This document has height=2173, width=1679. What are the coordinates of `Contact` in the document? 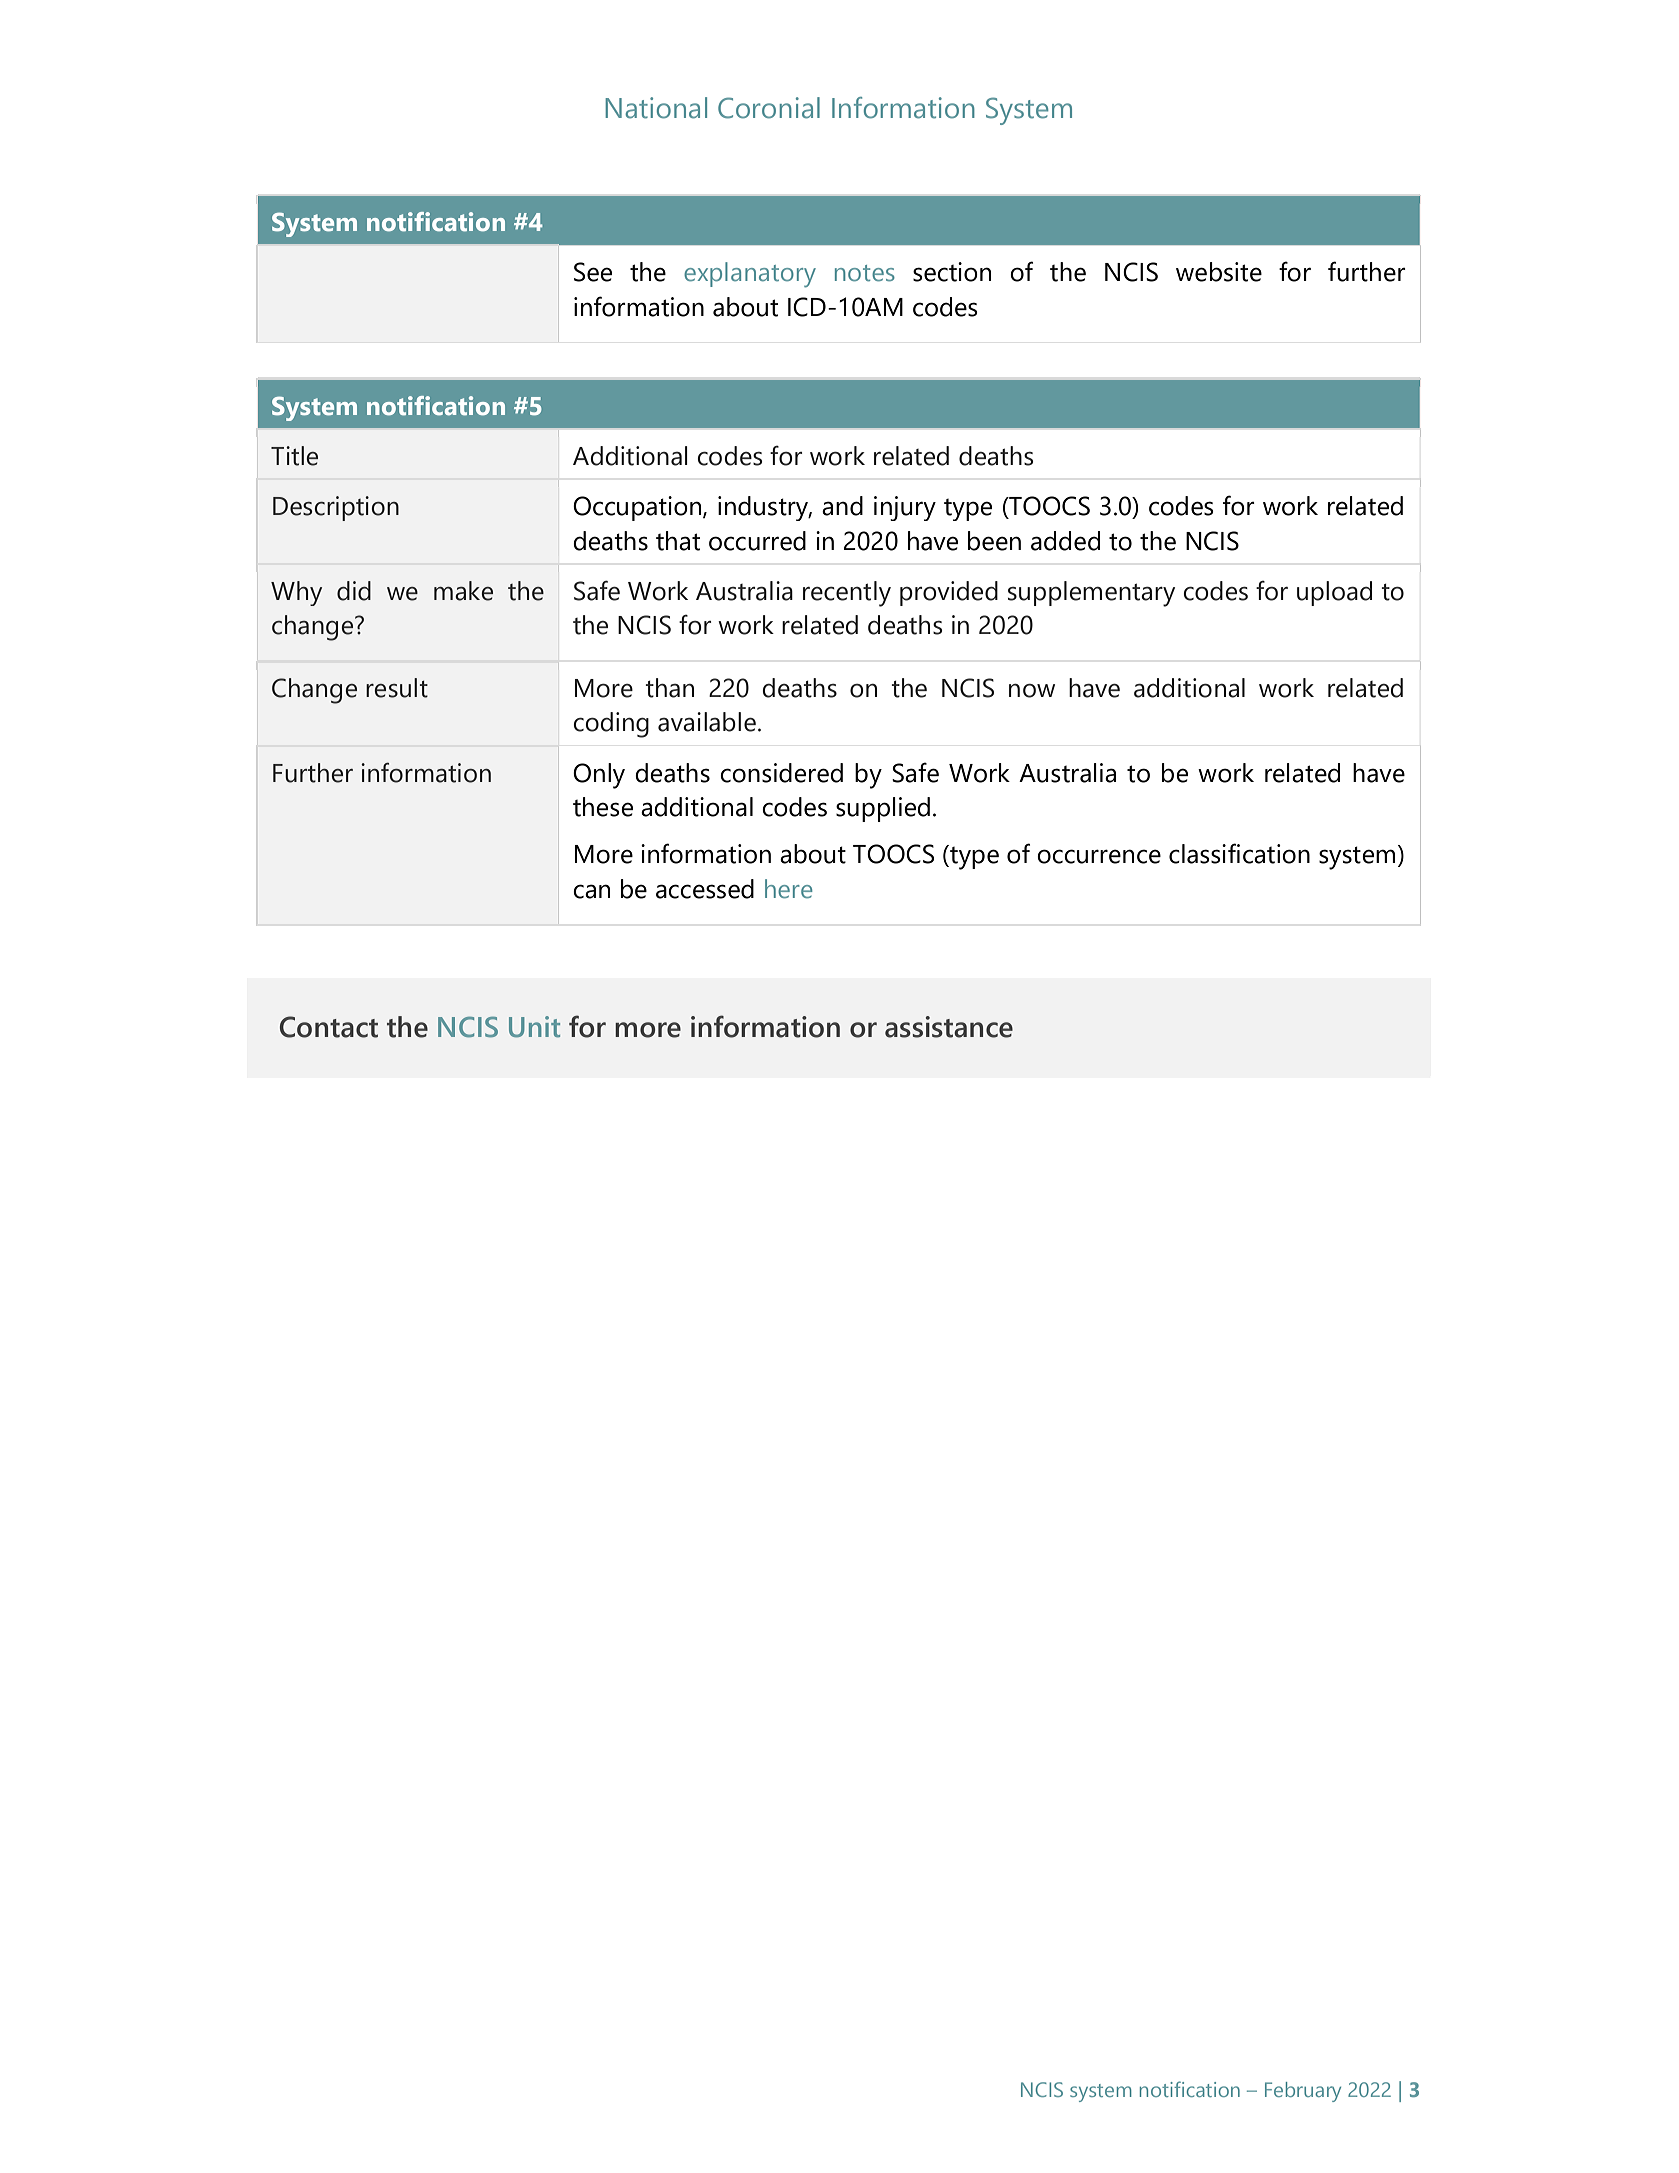 It's located at (329, 1027).
